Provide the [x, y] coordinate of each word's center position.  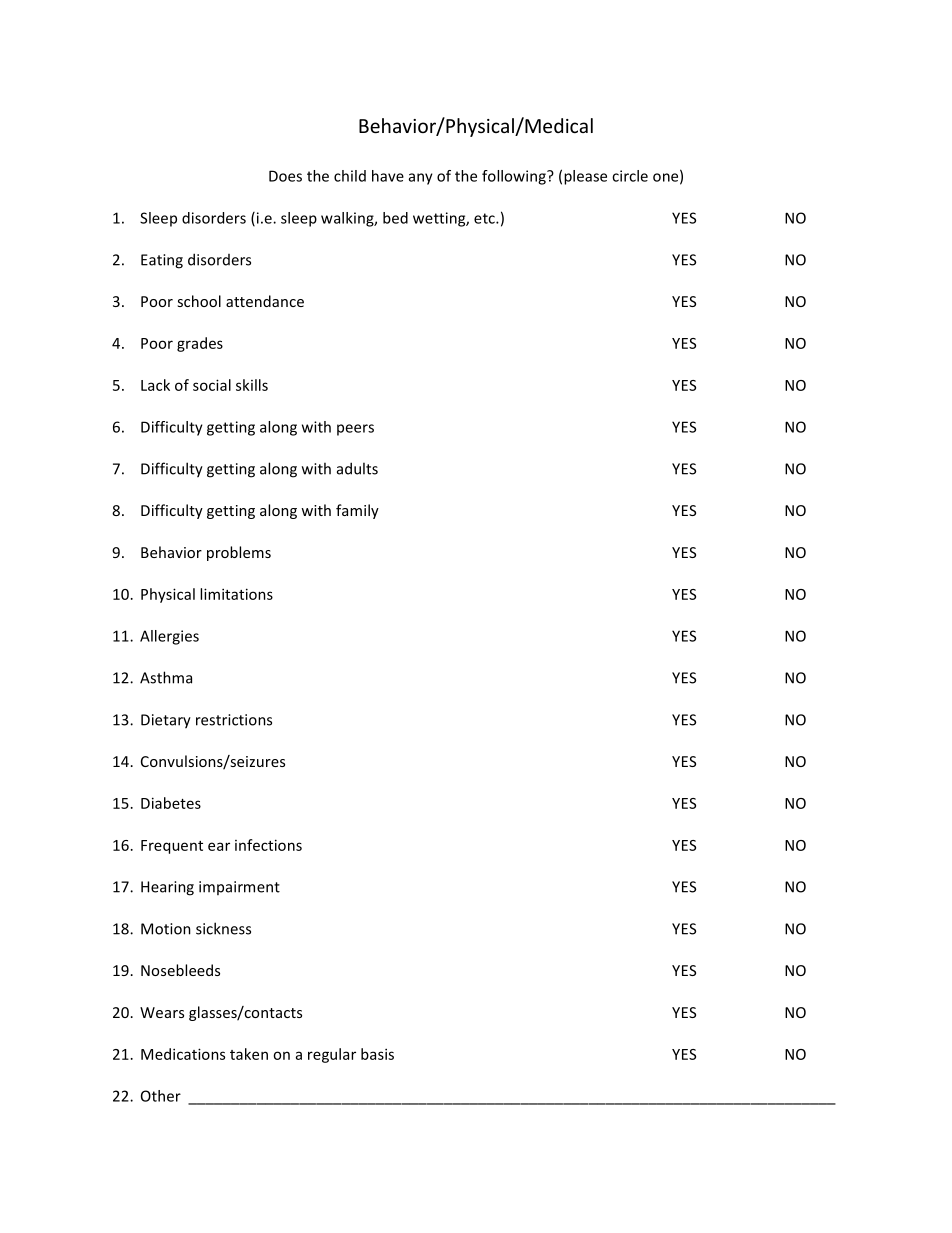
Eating [162, 261]
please [585, 177]
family [357, 511]
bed [395, 218]
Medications [183, 1054]
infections [268, 845]
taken [249, 1054]
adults [357, 468]
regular [332, 1055]
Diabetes [171, 803]
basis [377, 1054]
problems [239, 553]
